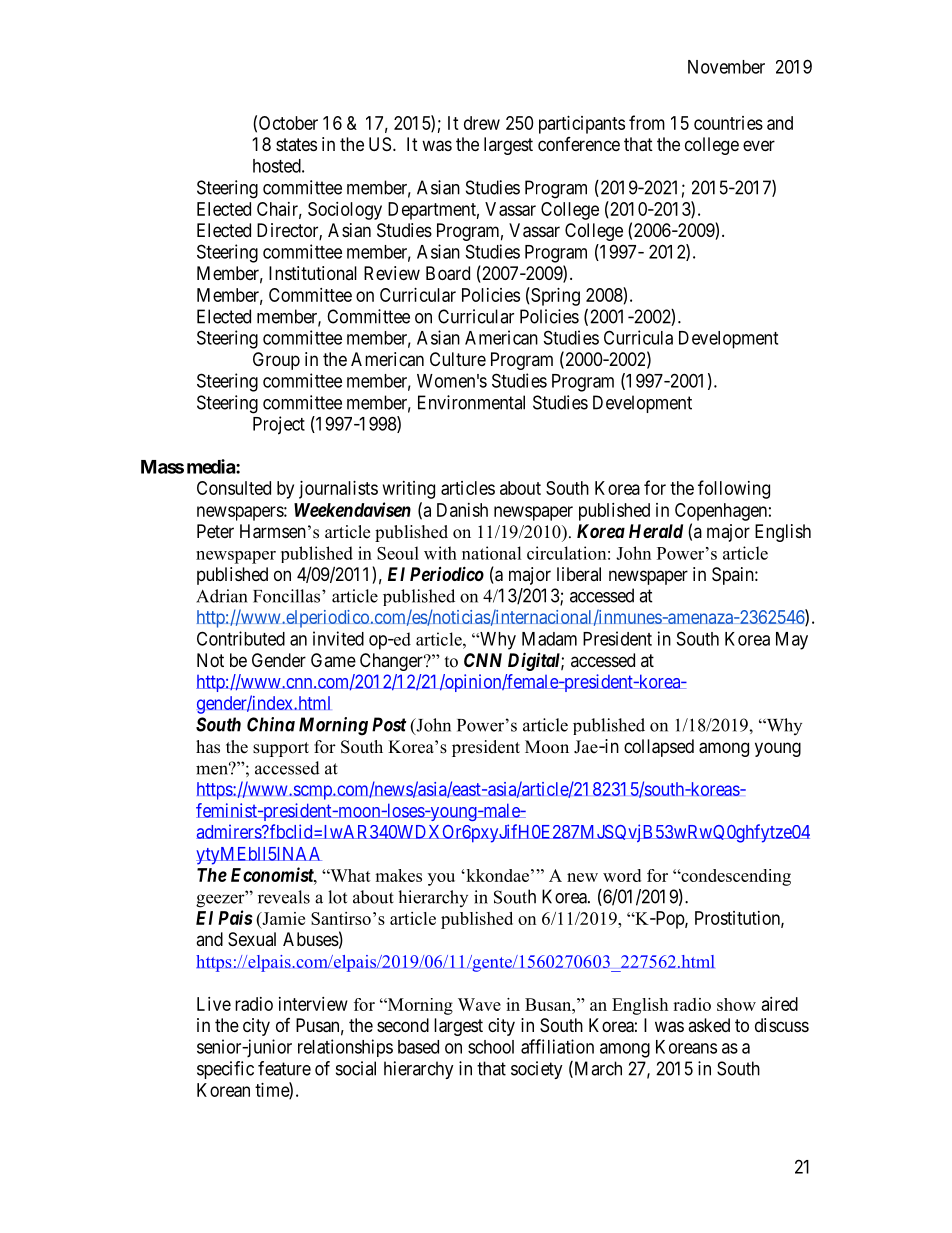 This screenshot has width=952, height=1233. What do you see at coordinates (288, 123) in the screenshot?
I see `October` at bounding box center [288, 123].
